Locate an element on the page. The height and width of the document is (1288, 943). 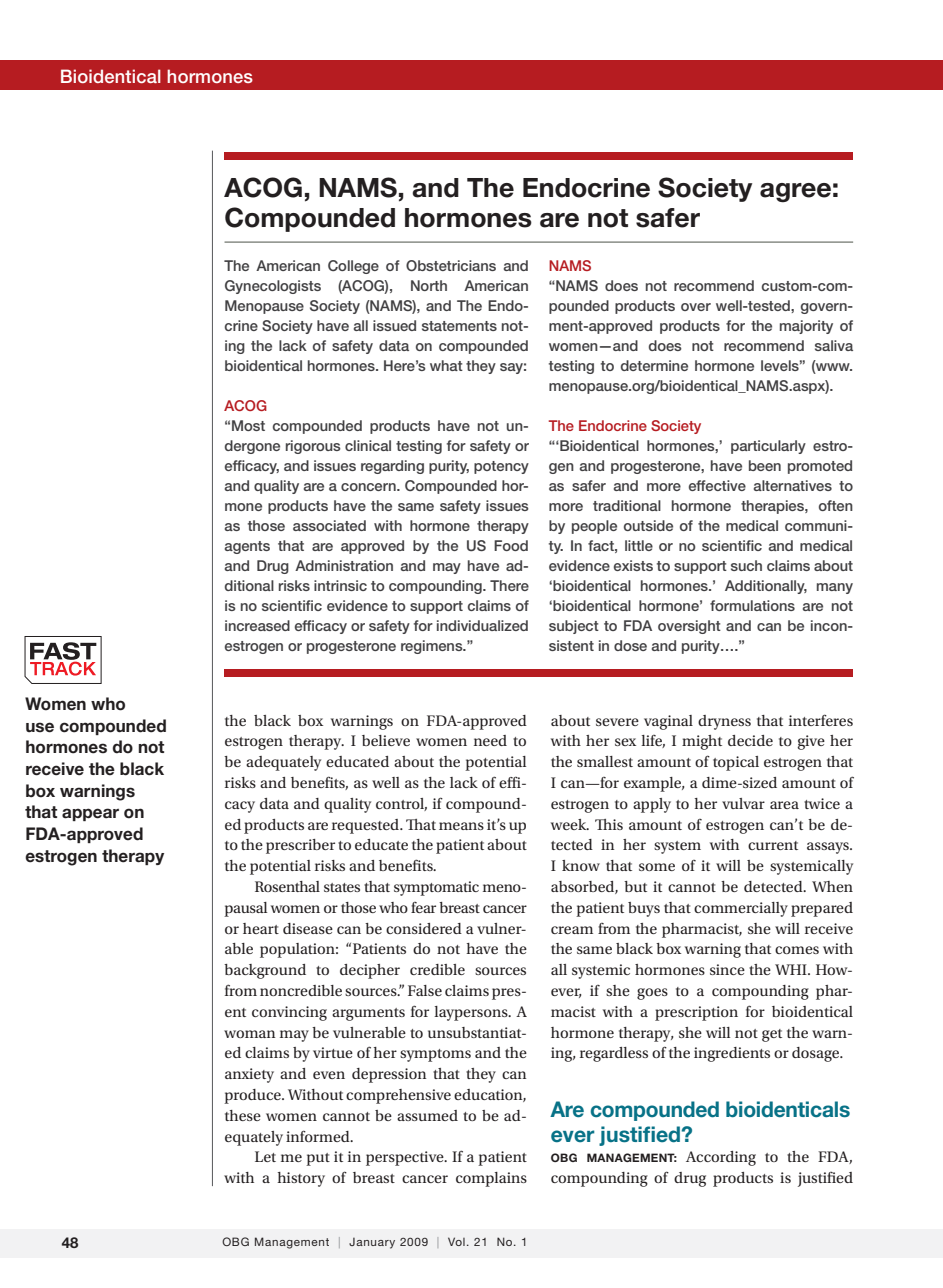
Let is located at coordinates (265, 1156).
